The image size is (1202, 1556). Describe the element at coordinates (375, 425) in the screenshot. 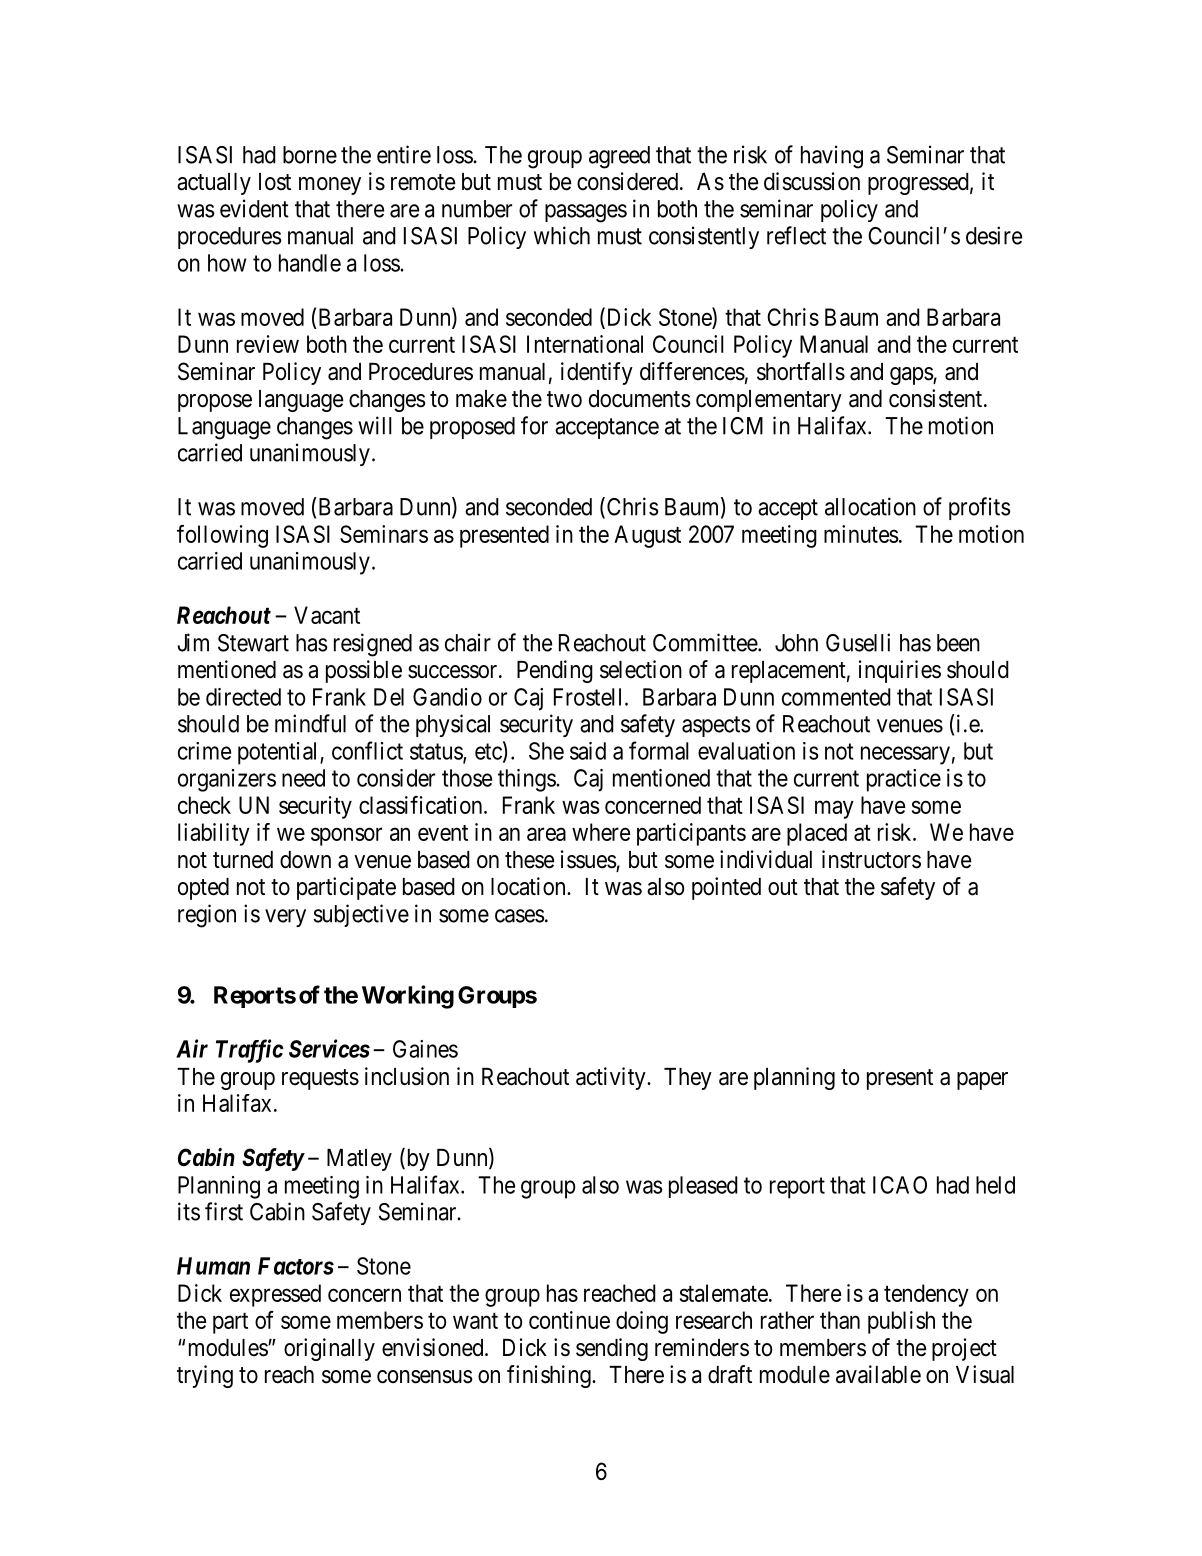

I see `will` at that location.
